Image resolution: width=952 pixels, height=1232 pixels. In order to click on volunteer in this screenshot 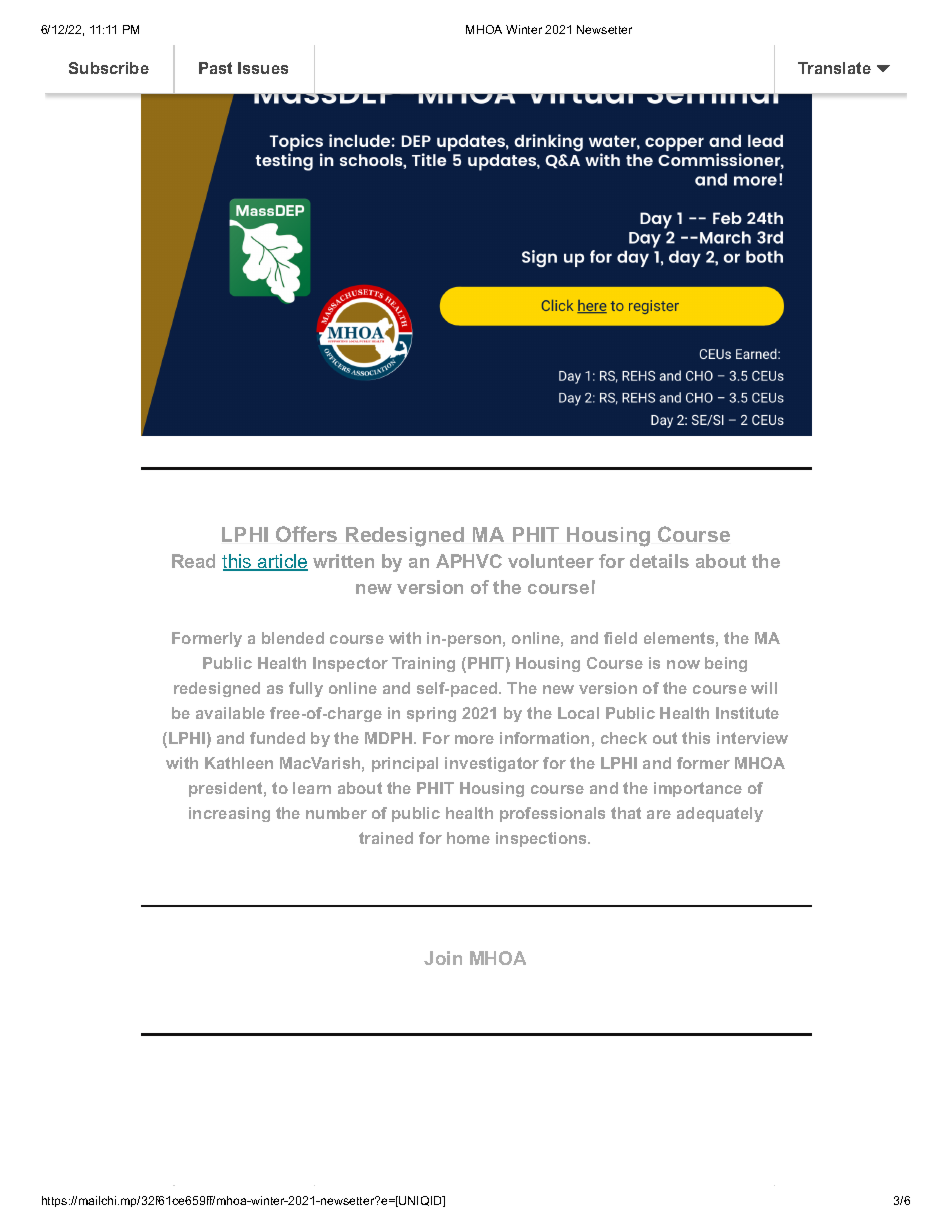, I will do `click(551, 561)`.
